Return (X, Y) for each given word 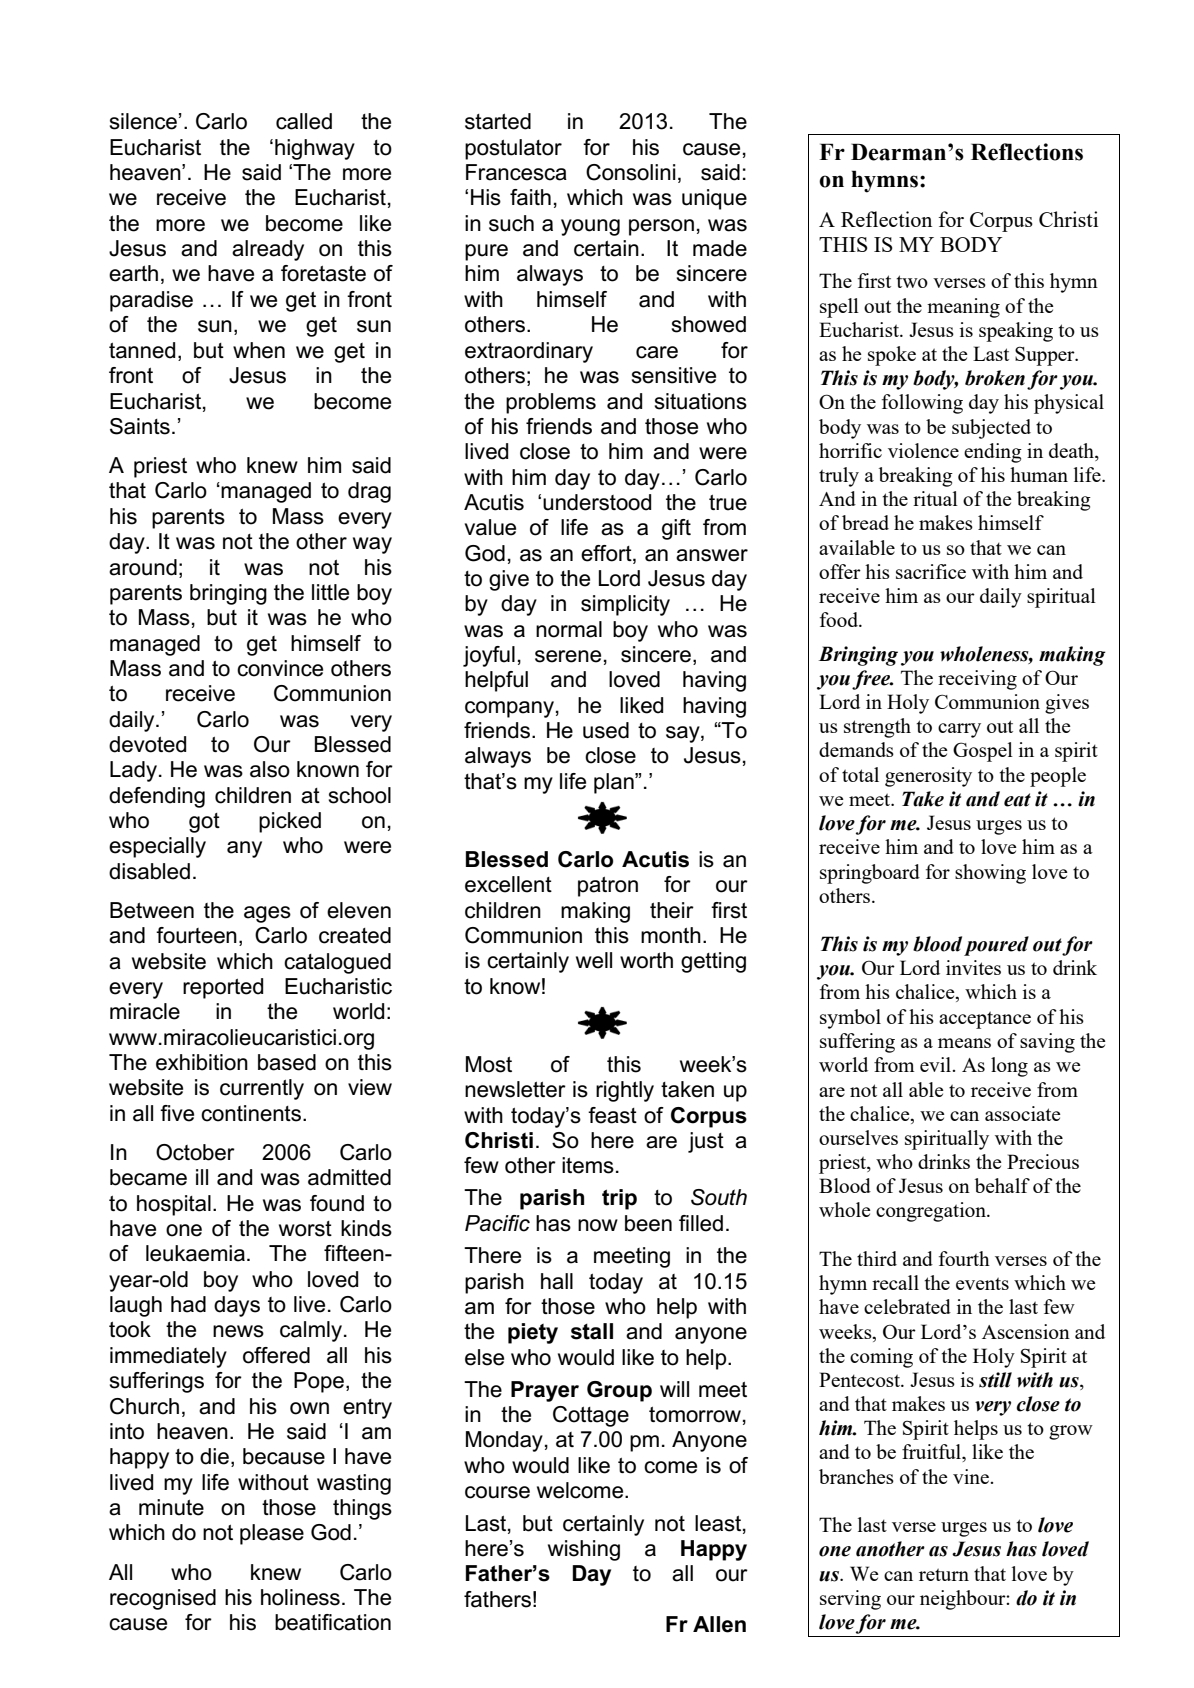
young (590, 227)
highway (315, 149)
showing (990, 874)
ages (267, 914)
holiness (300, 1597)
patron (608, 887)
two (912, 281)
